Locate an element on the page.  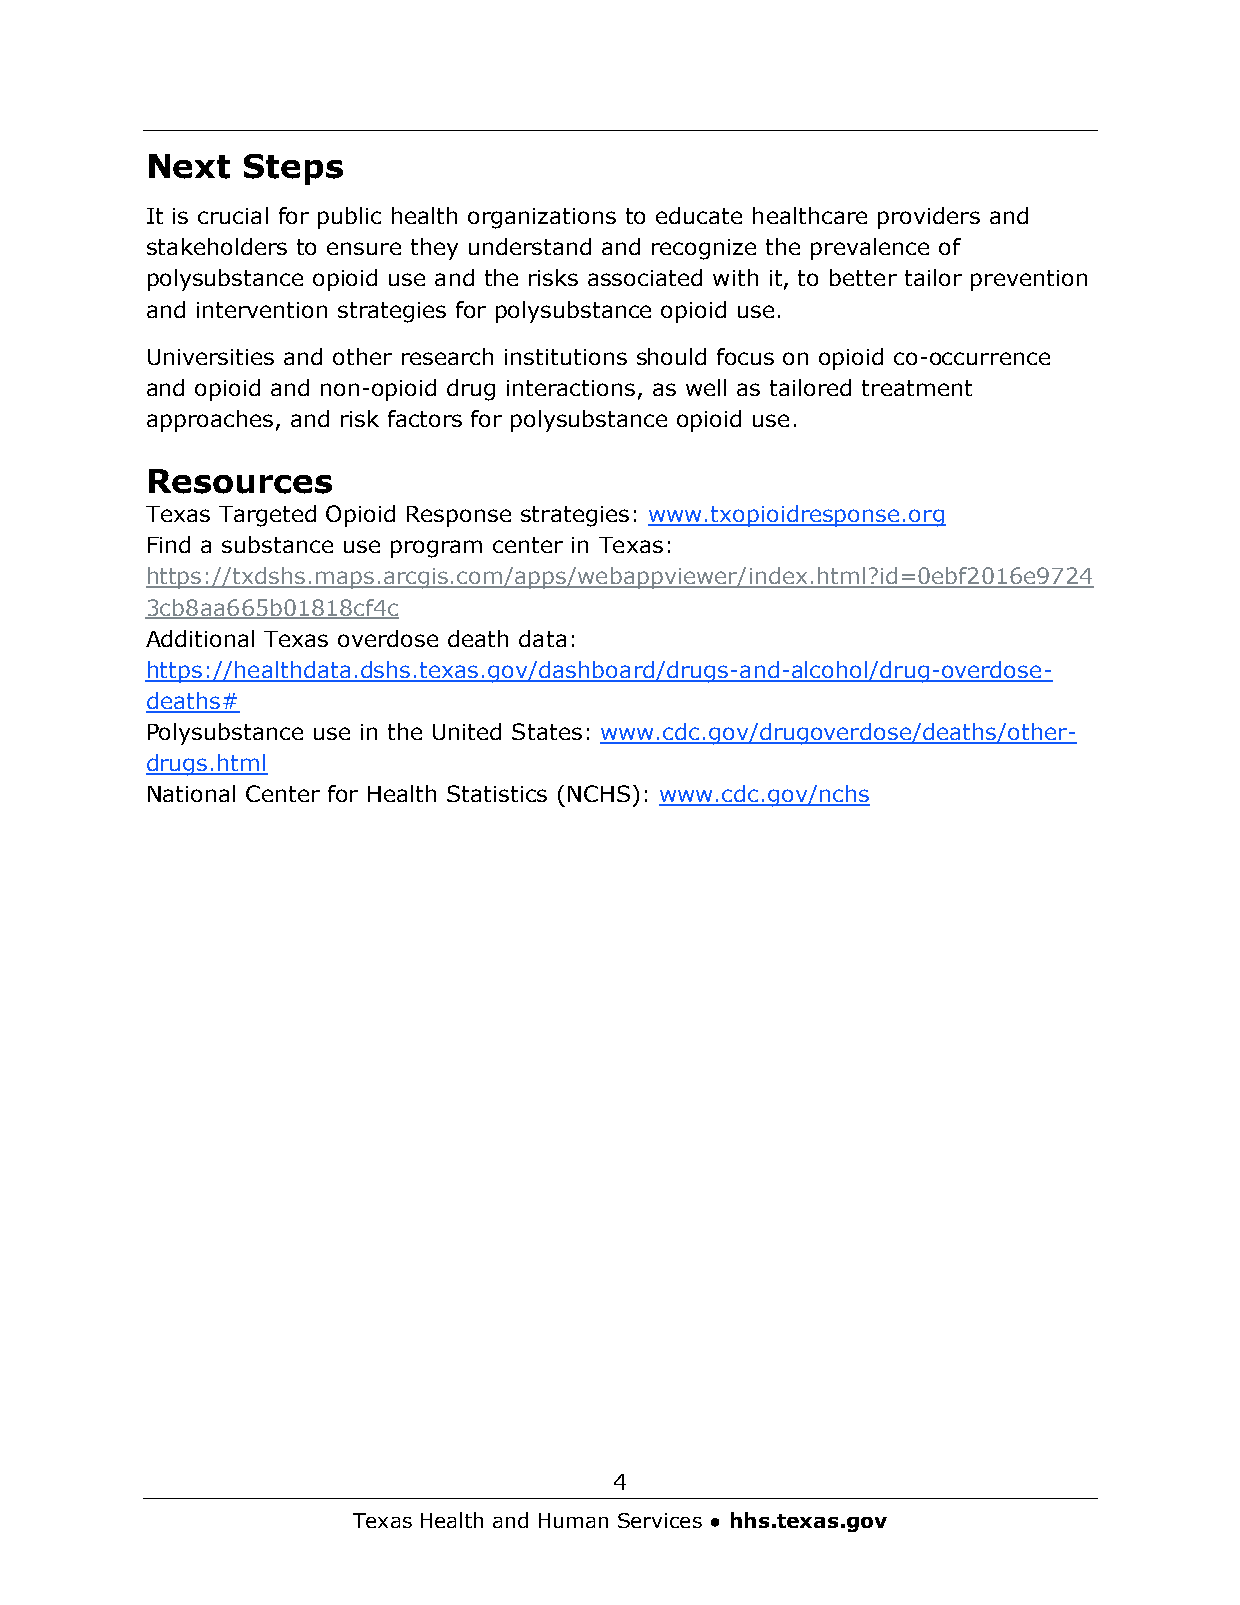
Targeted is located at coordinates (267, 516).
